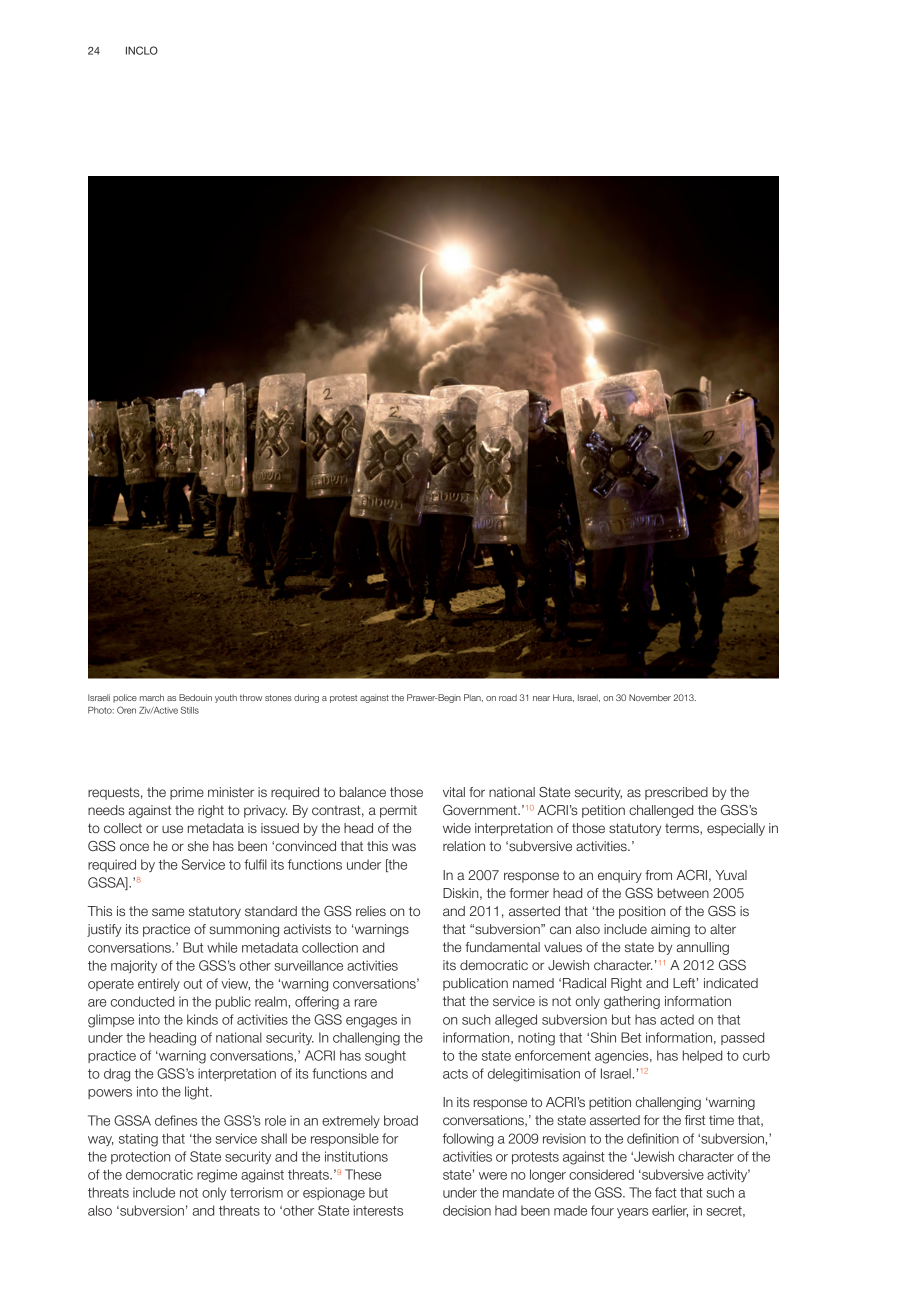 Image resolution: width=924 pixels, height=1308 pixels. I want to click on annulling, so click(703, 948).
